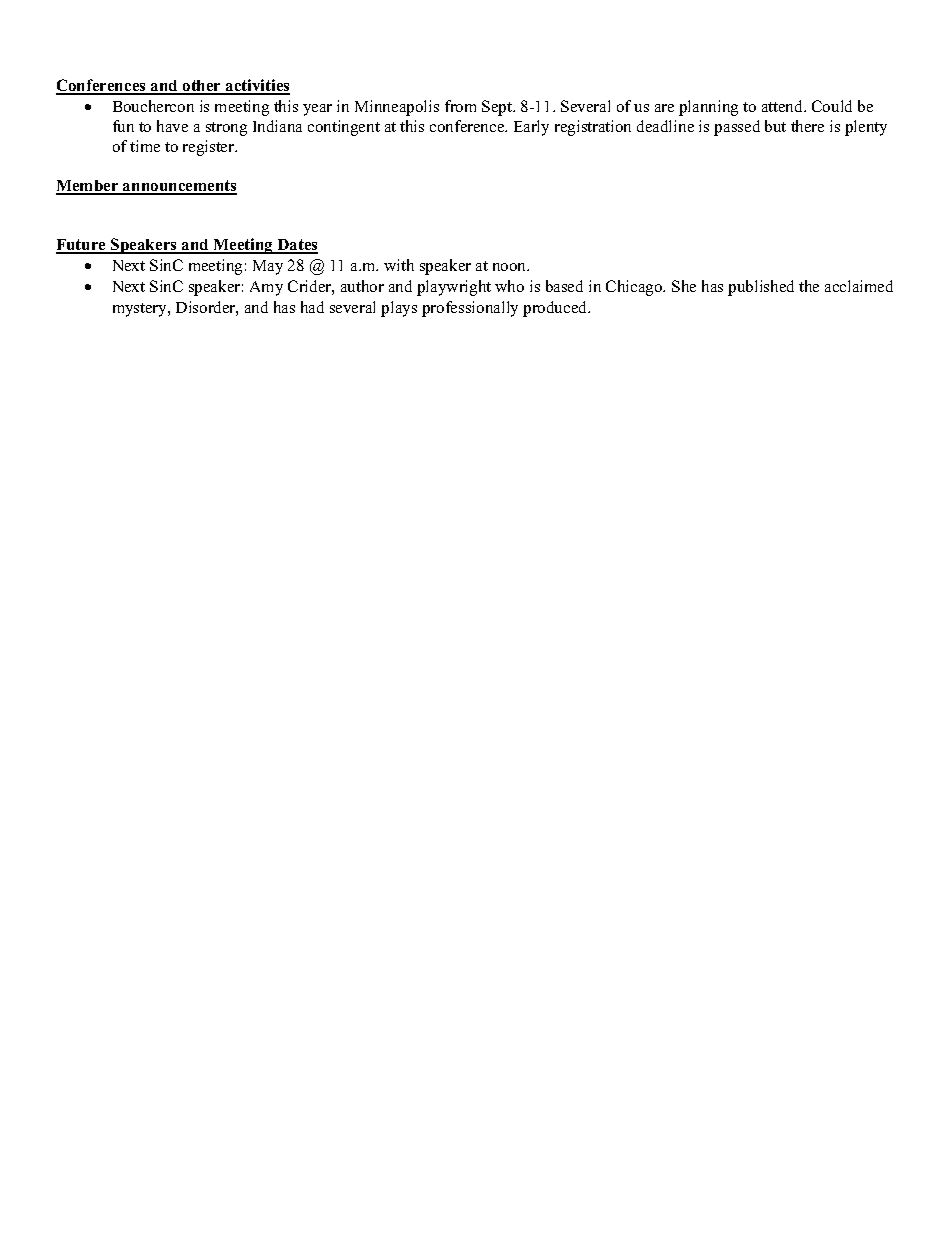 The image size is (952, 1233). What do you see at coordinates (460, 106) in the page?
I see `from` at bounding box center [460, 106].
